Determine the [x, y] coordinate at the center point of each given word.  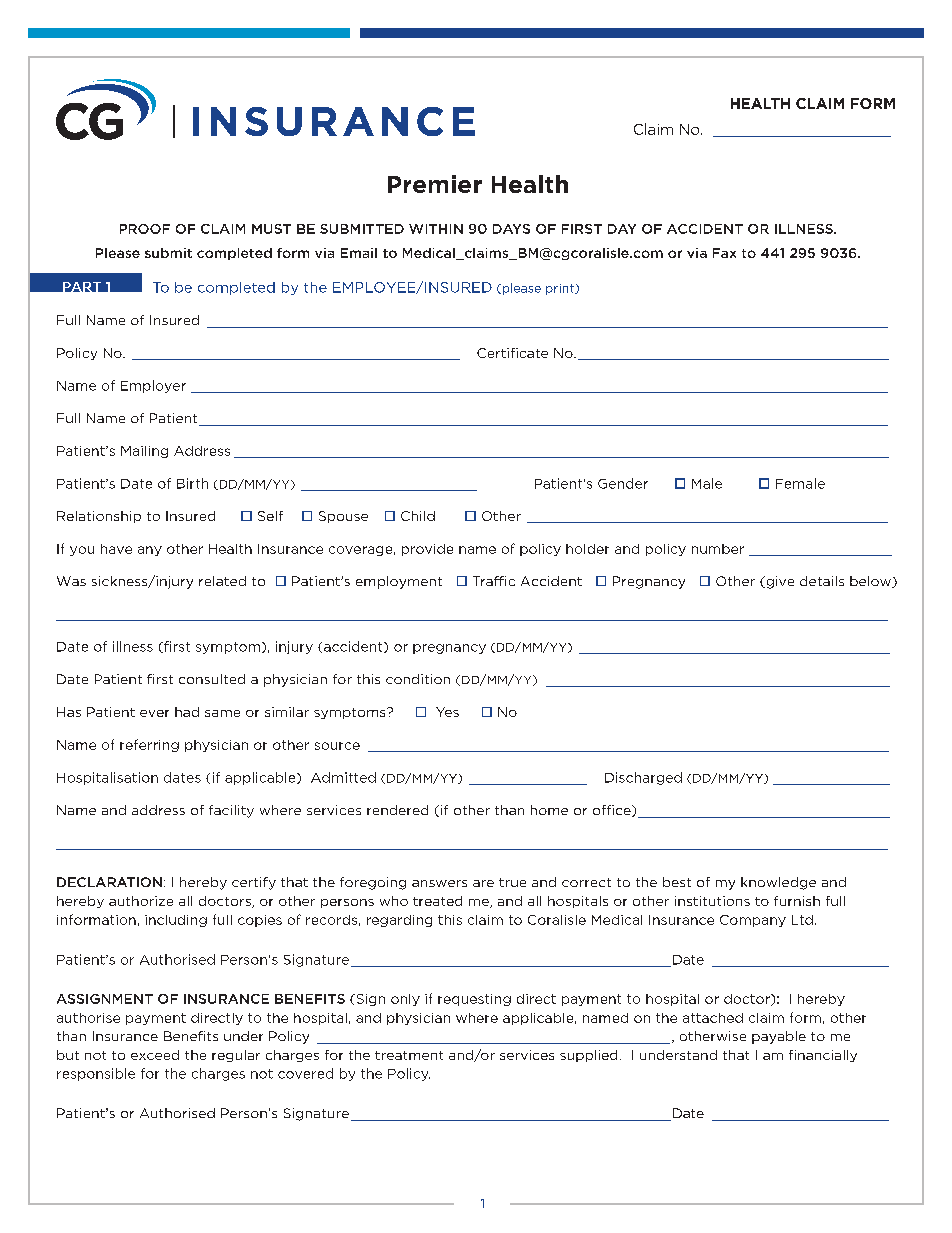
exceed [155, 1055]
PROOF [145, 229]
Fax [724, 253]
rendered [397, 810]
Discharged [643, 778]
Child [418, 516]
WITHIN [436, 229]
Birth [192, 483]
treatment [409, 1055]
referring [149, 745]
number [718, 549]
